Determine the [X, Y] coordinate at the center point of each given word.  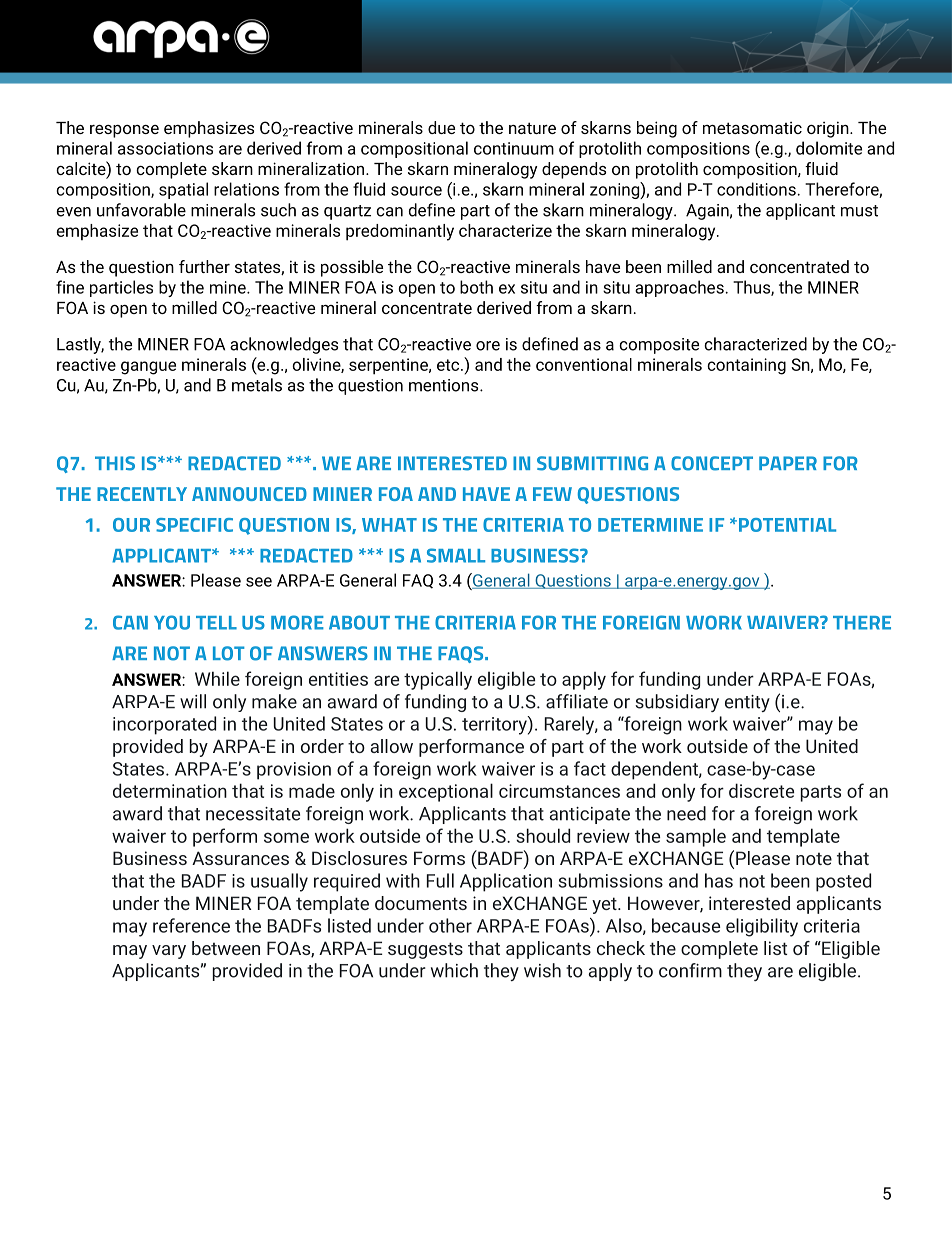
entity [747, 703]
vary [169, 952]
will [193, 701]
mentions [445, 385]
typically [438, 680]
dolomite [829, 148]
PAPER [788, 463]
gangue [148, 368]
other [450, 925]
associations [165, 148]
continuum [514, 148]
